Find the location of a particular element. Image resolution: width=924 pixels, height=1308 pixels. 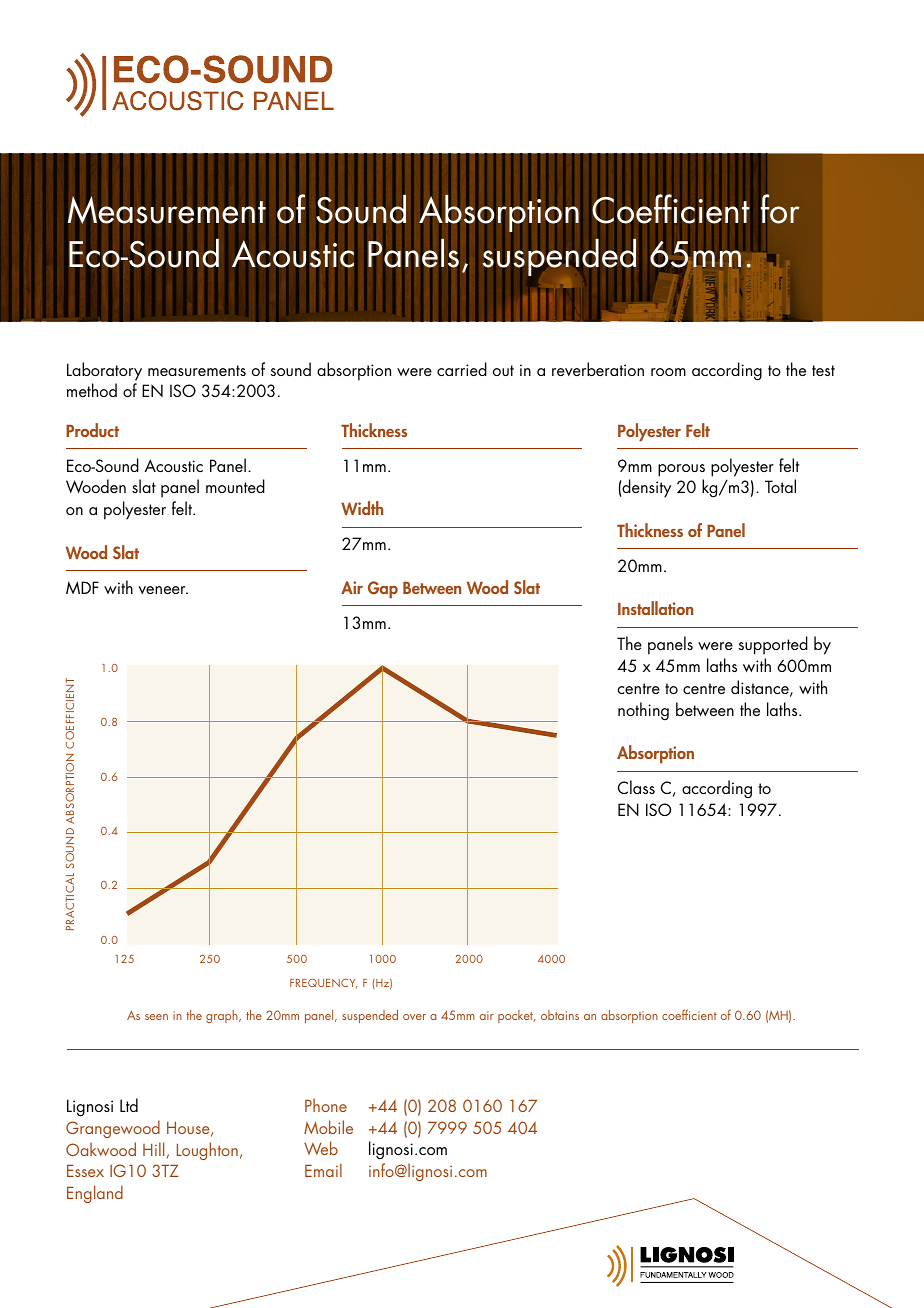

MDF is located at coordinates (82, 587).
